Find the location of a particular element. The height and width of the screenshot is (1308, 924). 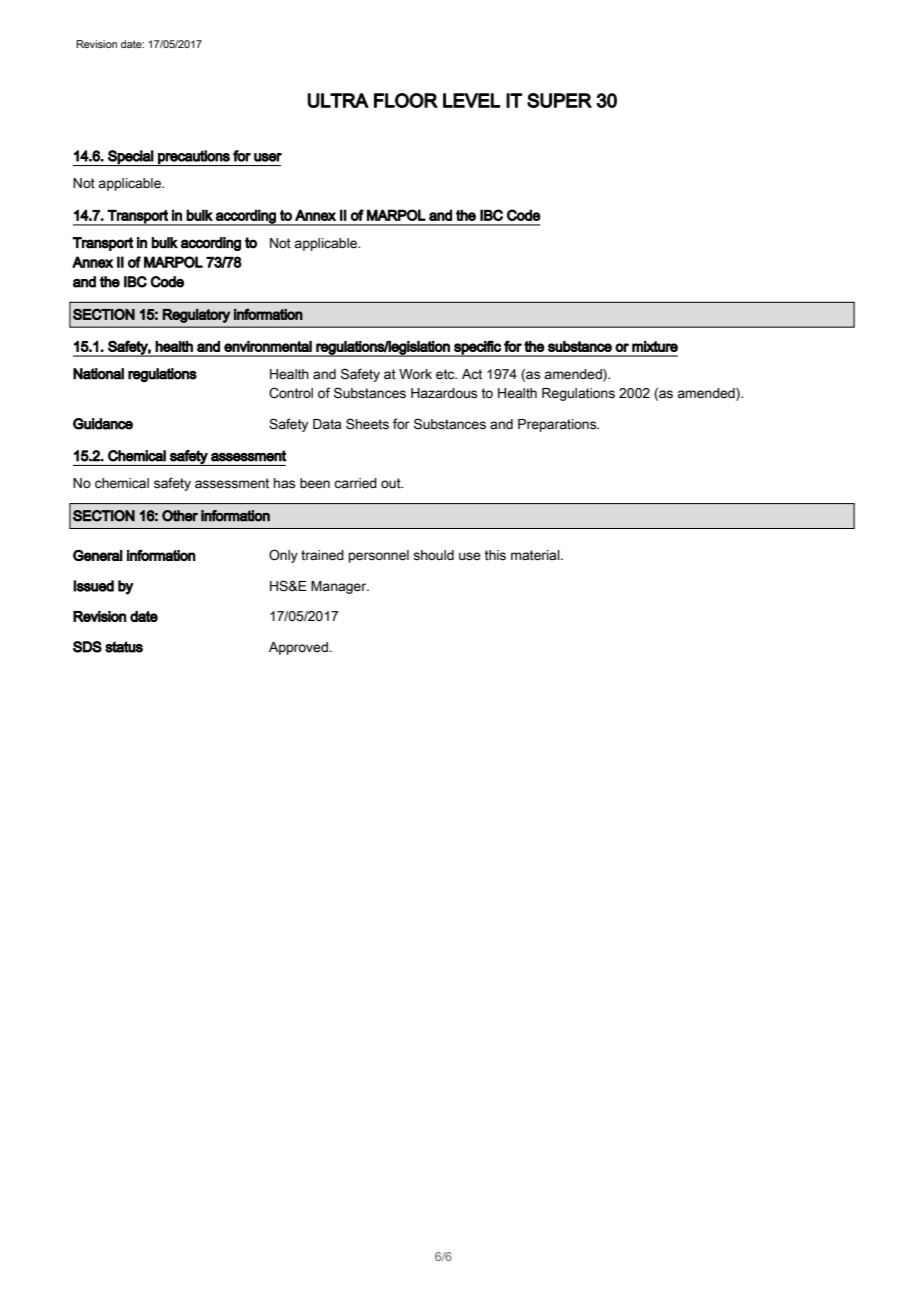

Preparations is located at coordinates (558, 425).
